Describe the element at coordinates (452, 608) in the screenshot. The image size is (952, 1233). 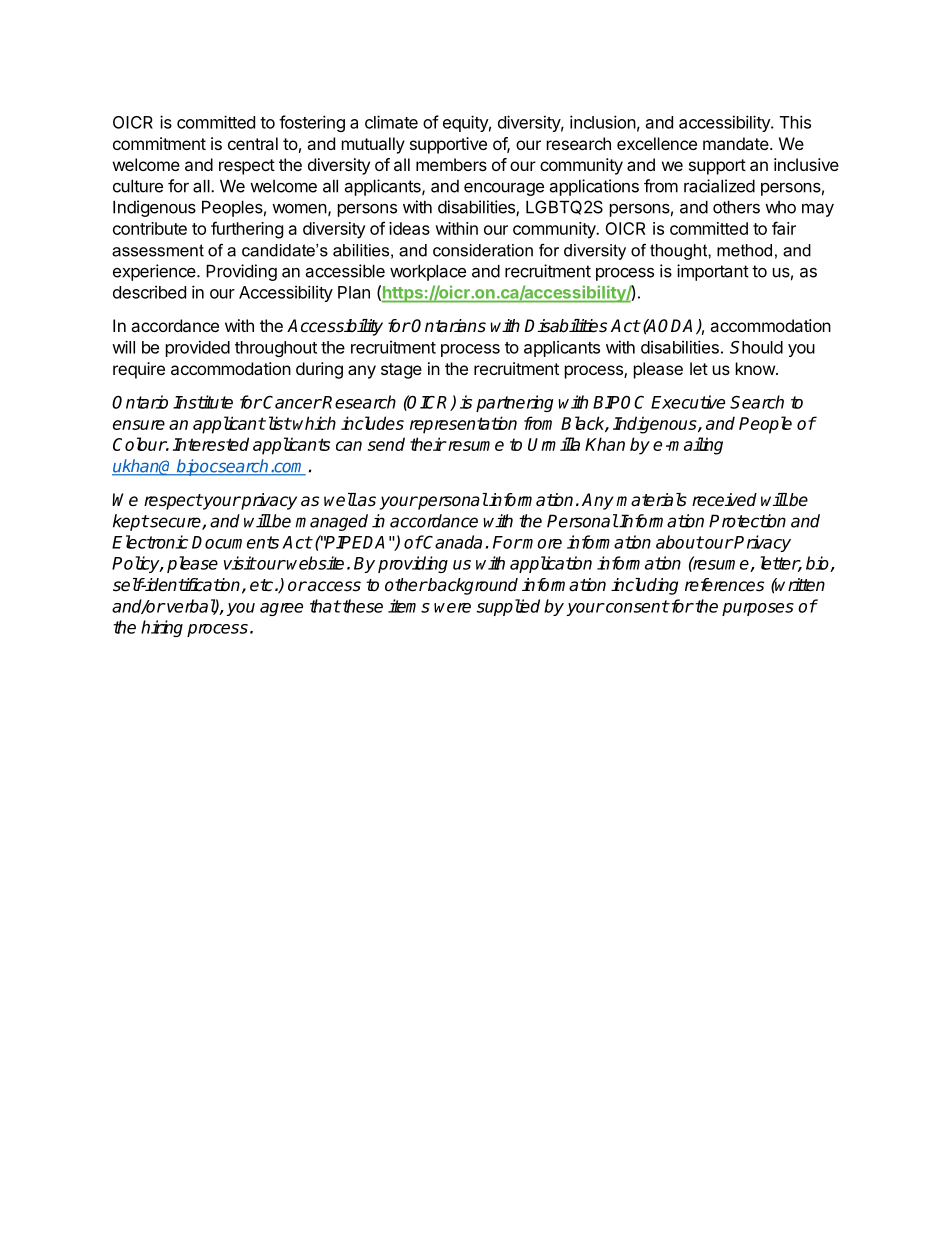
I see `were` at that location.
